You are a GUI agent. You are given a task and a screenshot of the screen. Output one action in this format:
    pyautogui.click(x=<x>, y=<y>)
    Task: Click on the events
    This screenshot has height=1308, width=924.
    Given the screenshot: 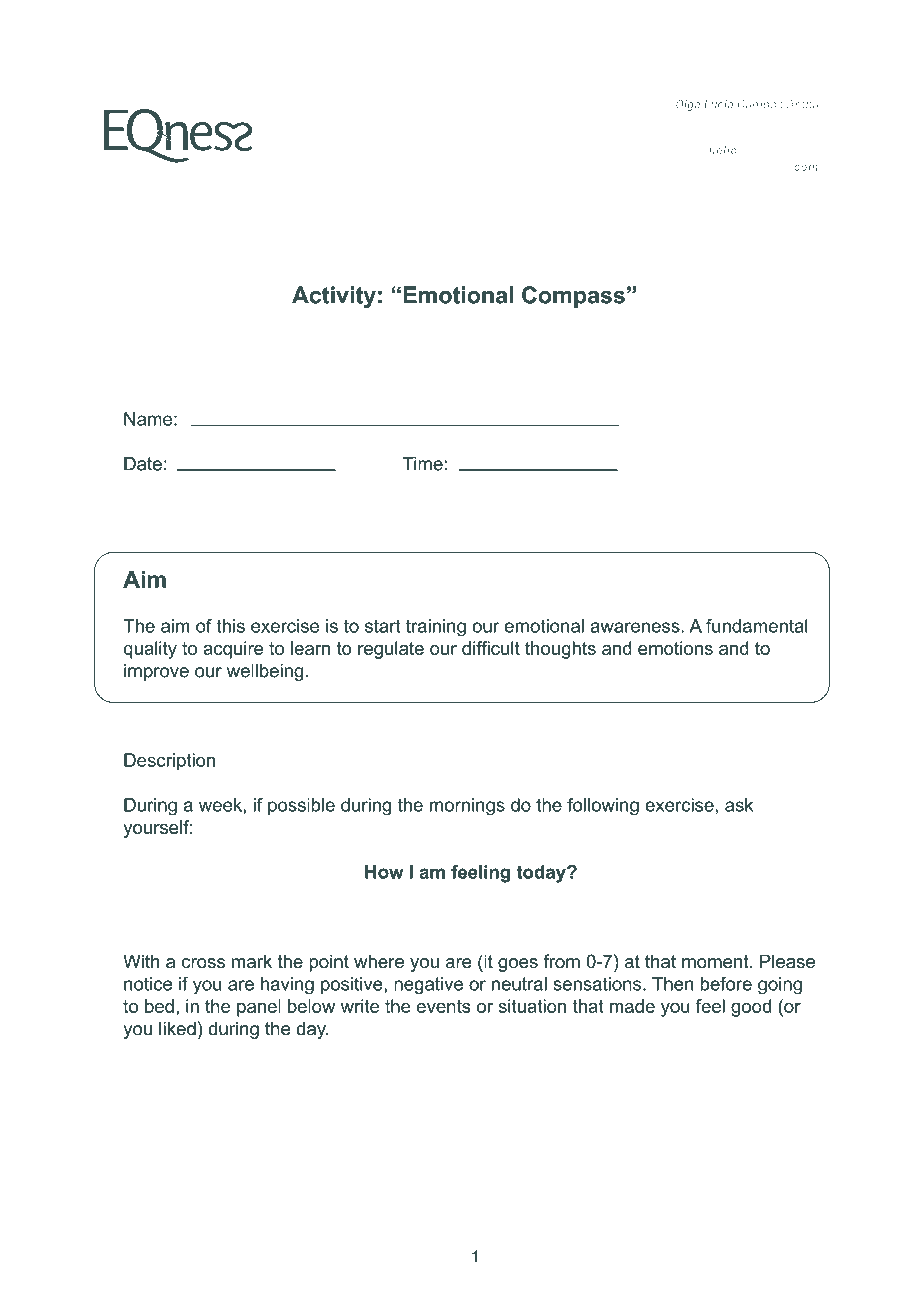 What is the action you would take?
    pyautogui.click(x=444, y=1006)
